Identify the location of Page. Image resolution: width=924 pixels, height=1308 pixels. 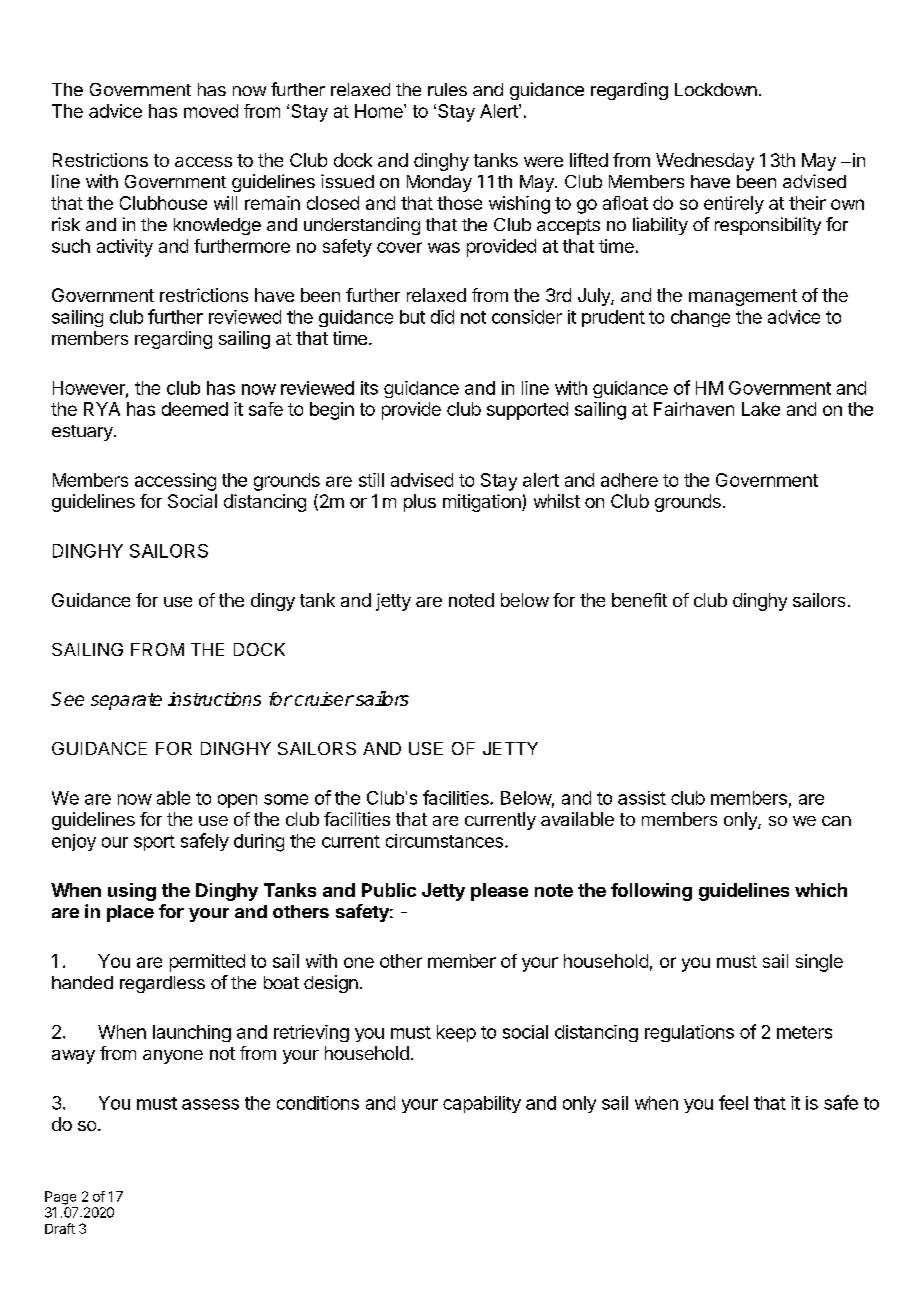
(60, 1198).
